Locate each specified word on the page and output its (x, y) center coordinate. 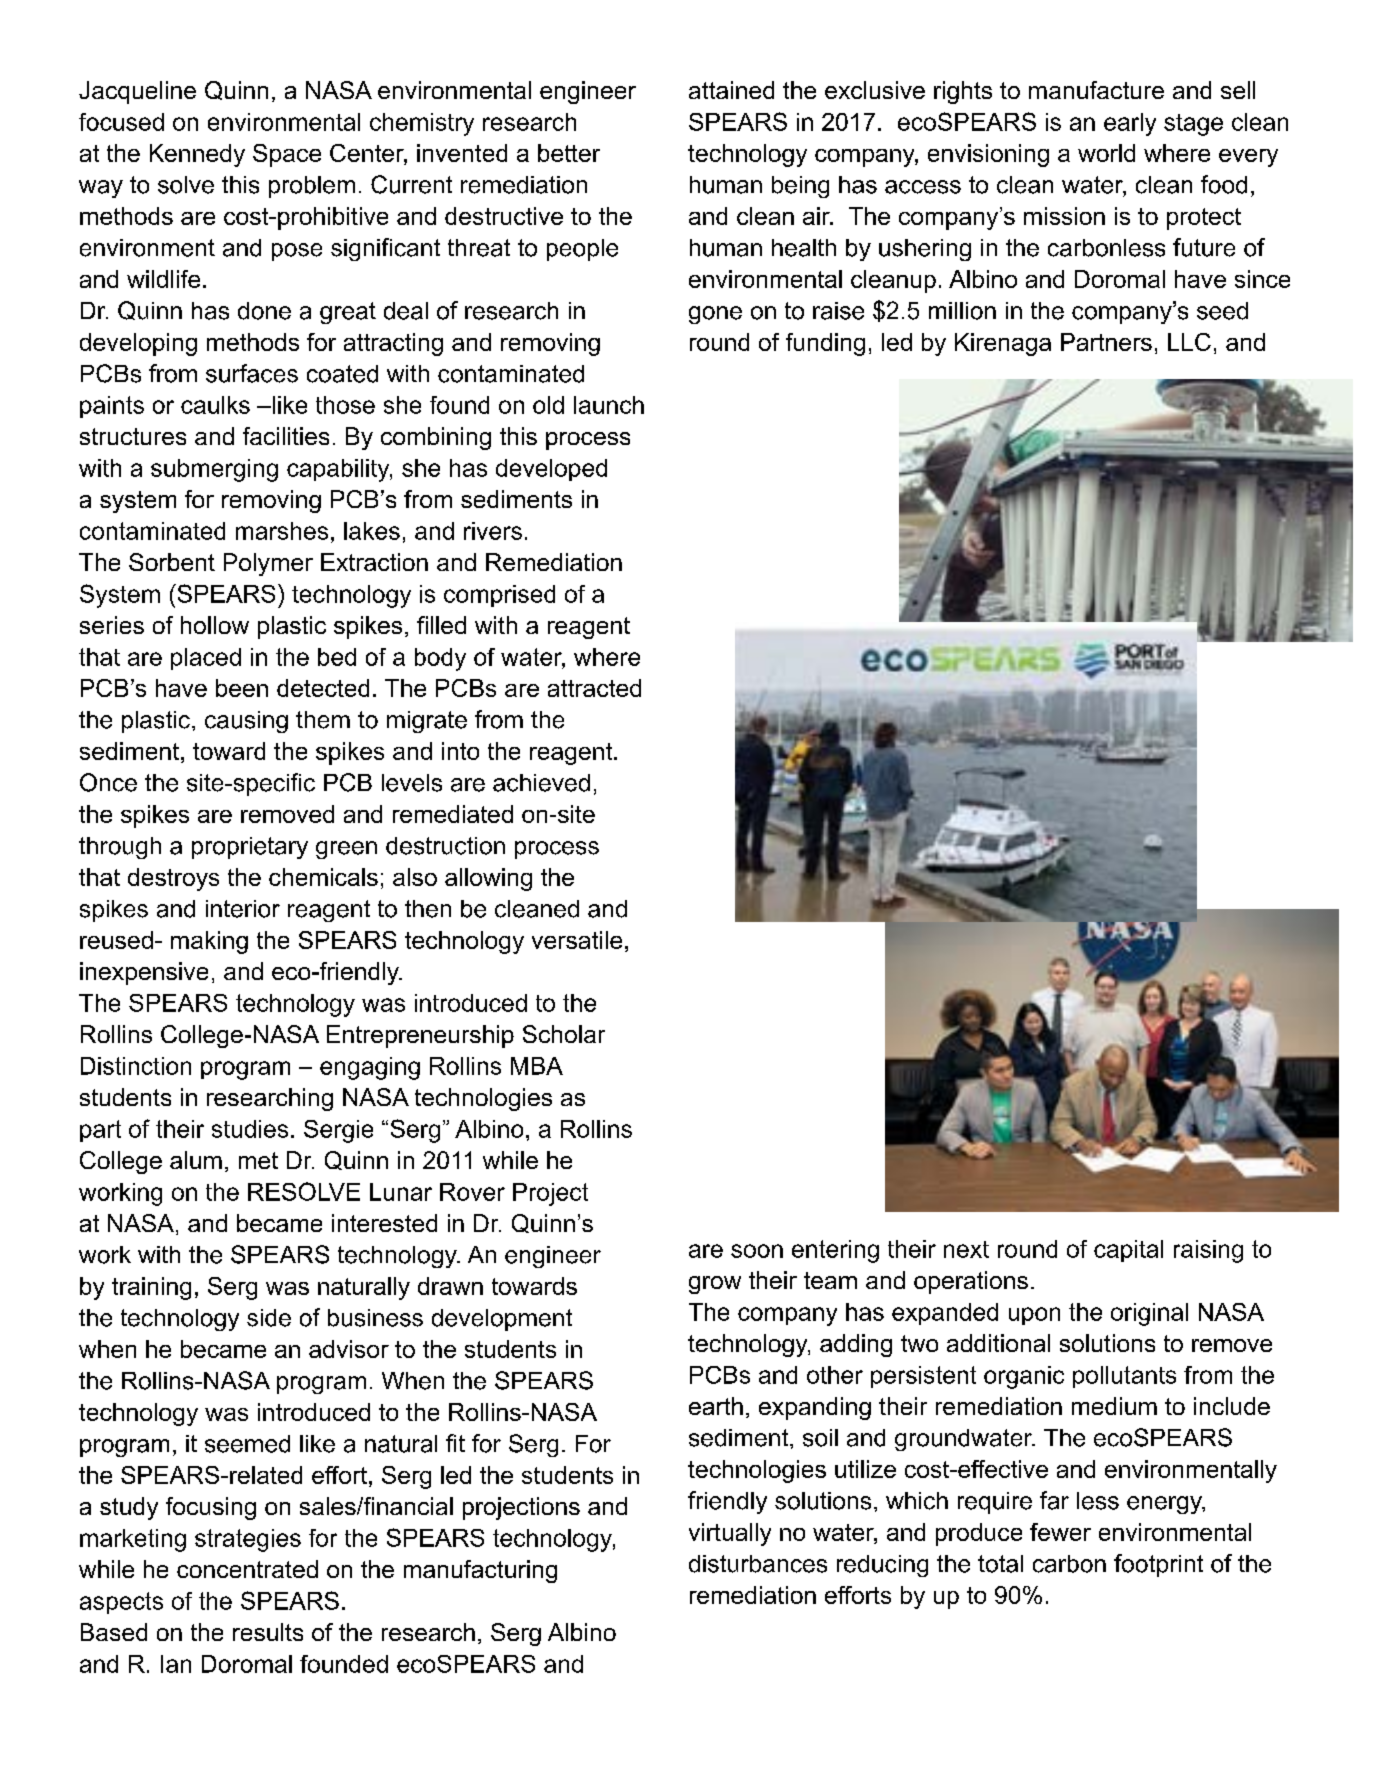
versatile (577, 940)
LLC (1189, 342)
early (1130, 124)
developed (551, 470)
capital (1128, 1251)
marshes (282, 531)
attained (731, 90)
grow (715, 1285)
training (151, 1288)
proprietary (250, 848)
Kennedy (197, 155)
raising (1208, 1251)
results (268, 1632)
